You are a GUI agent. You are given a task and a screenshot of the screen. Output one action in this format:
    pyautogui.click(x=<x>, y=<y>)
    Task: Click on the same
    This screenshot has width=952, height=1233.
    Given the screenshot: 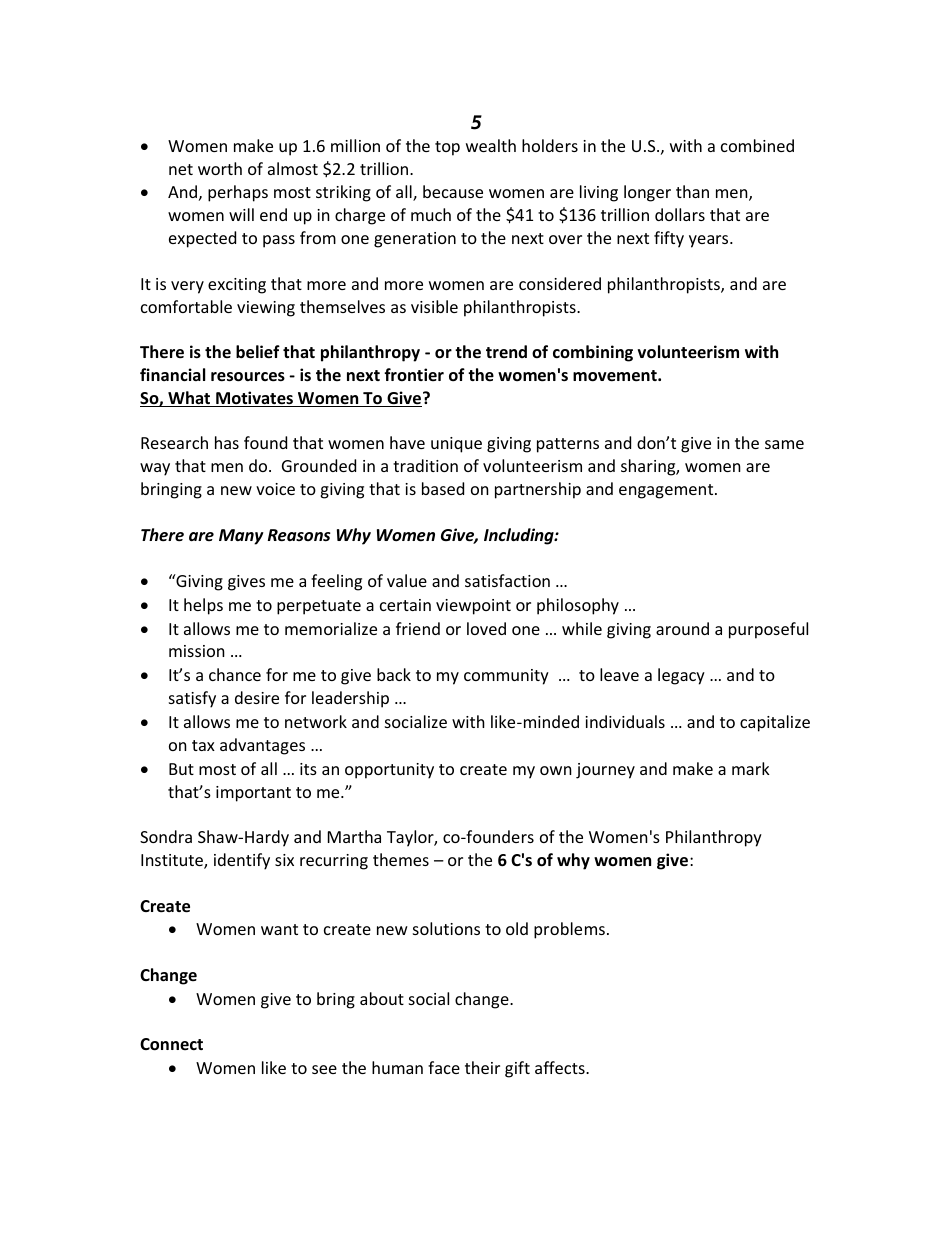 What is the action you would take?
    pyautogui.click(x=784, y=444)
